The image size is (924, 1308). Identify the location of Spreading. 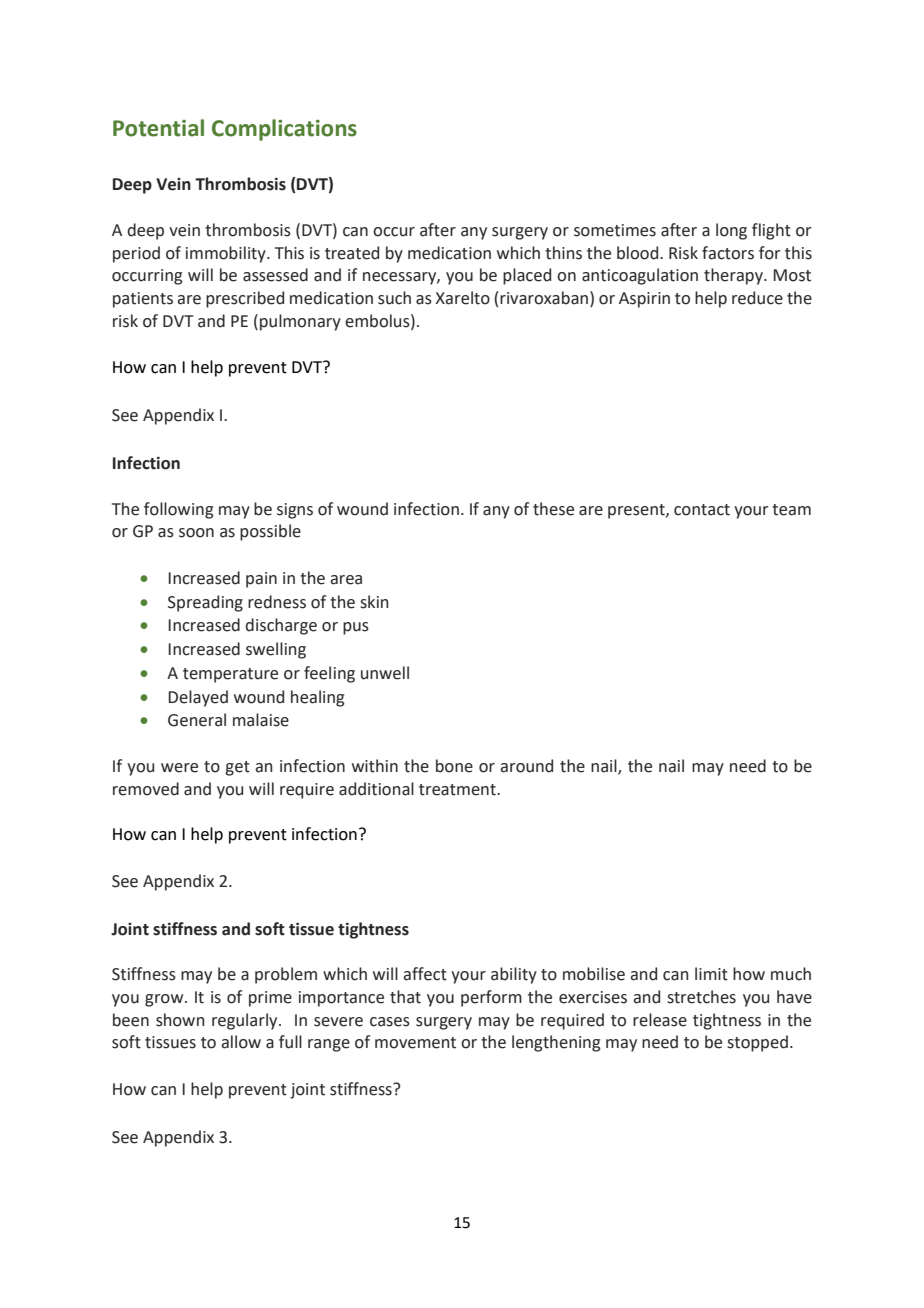
(205, 603).
